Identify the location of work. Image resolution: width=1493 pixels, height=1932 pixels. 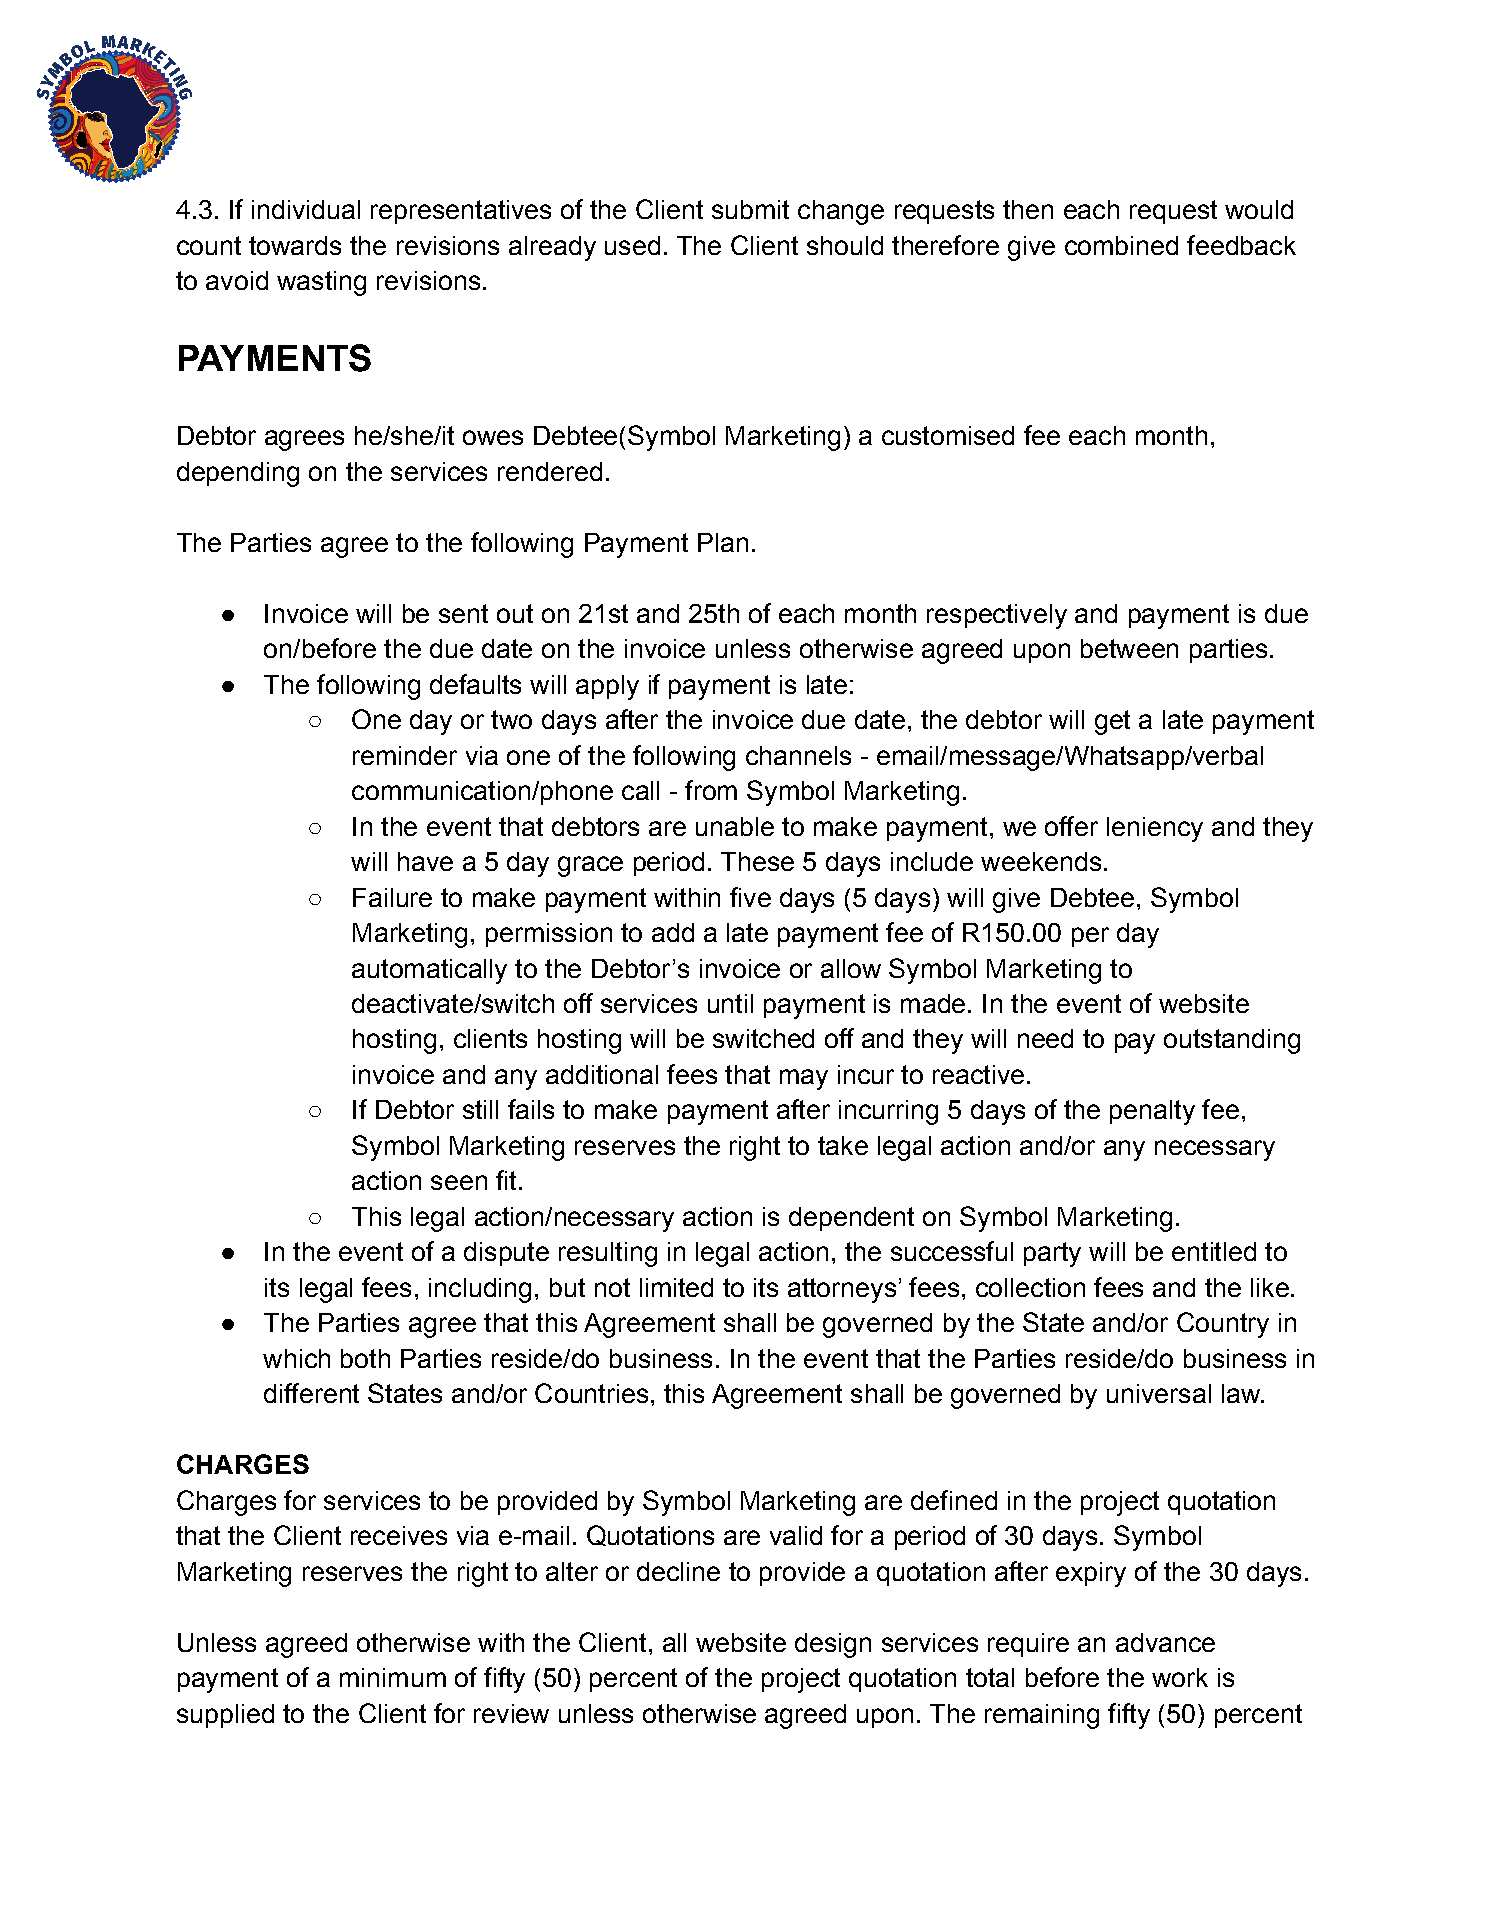
(1180, 1677).
